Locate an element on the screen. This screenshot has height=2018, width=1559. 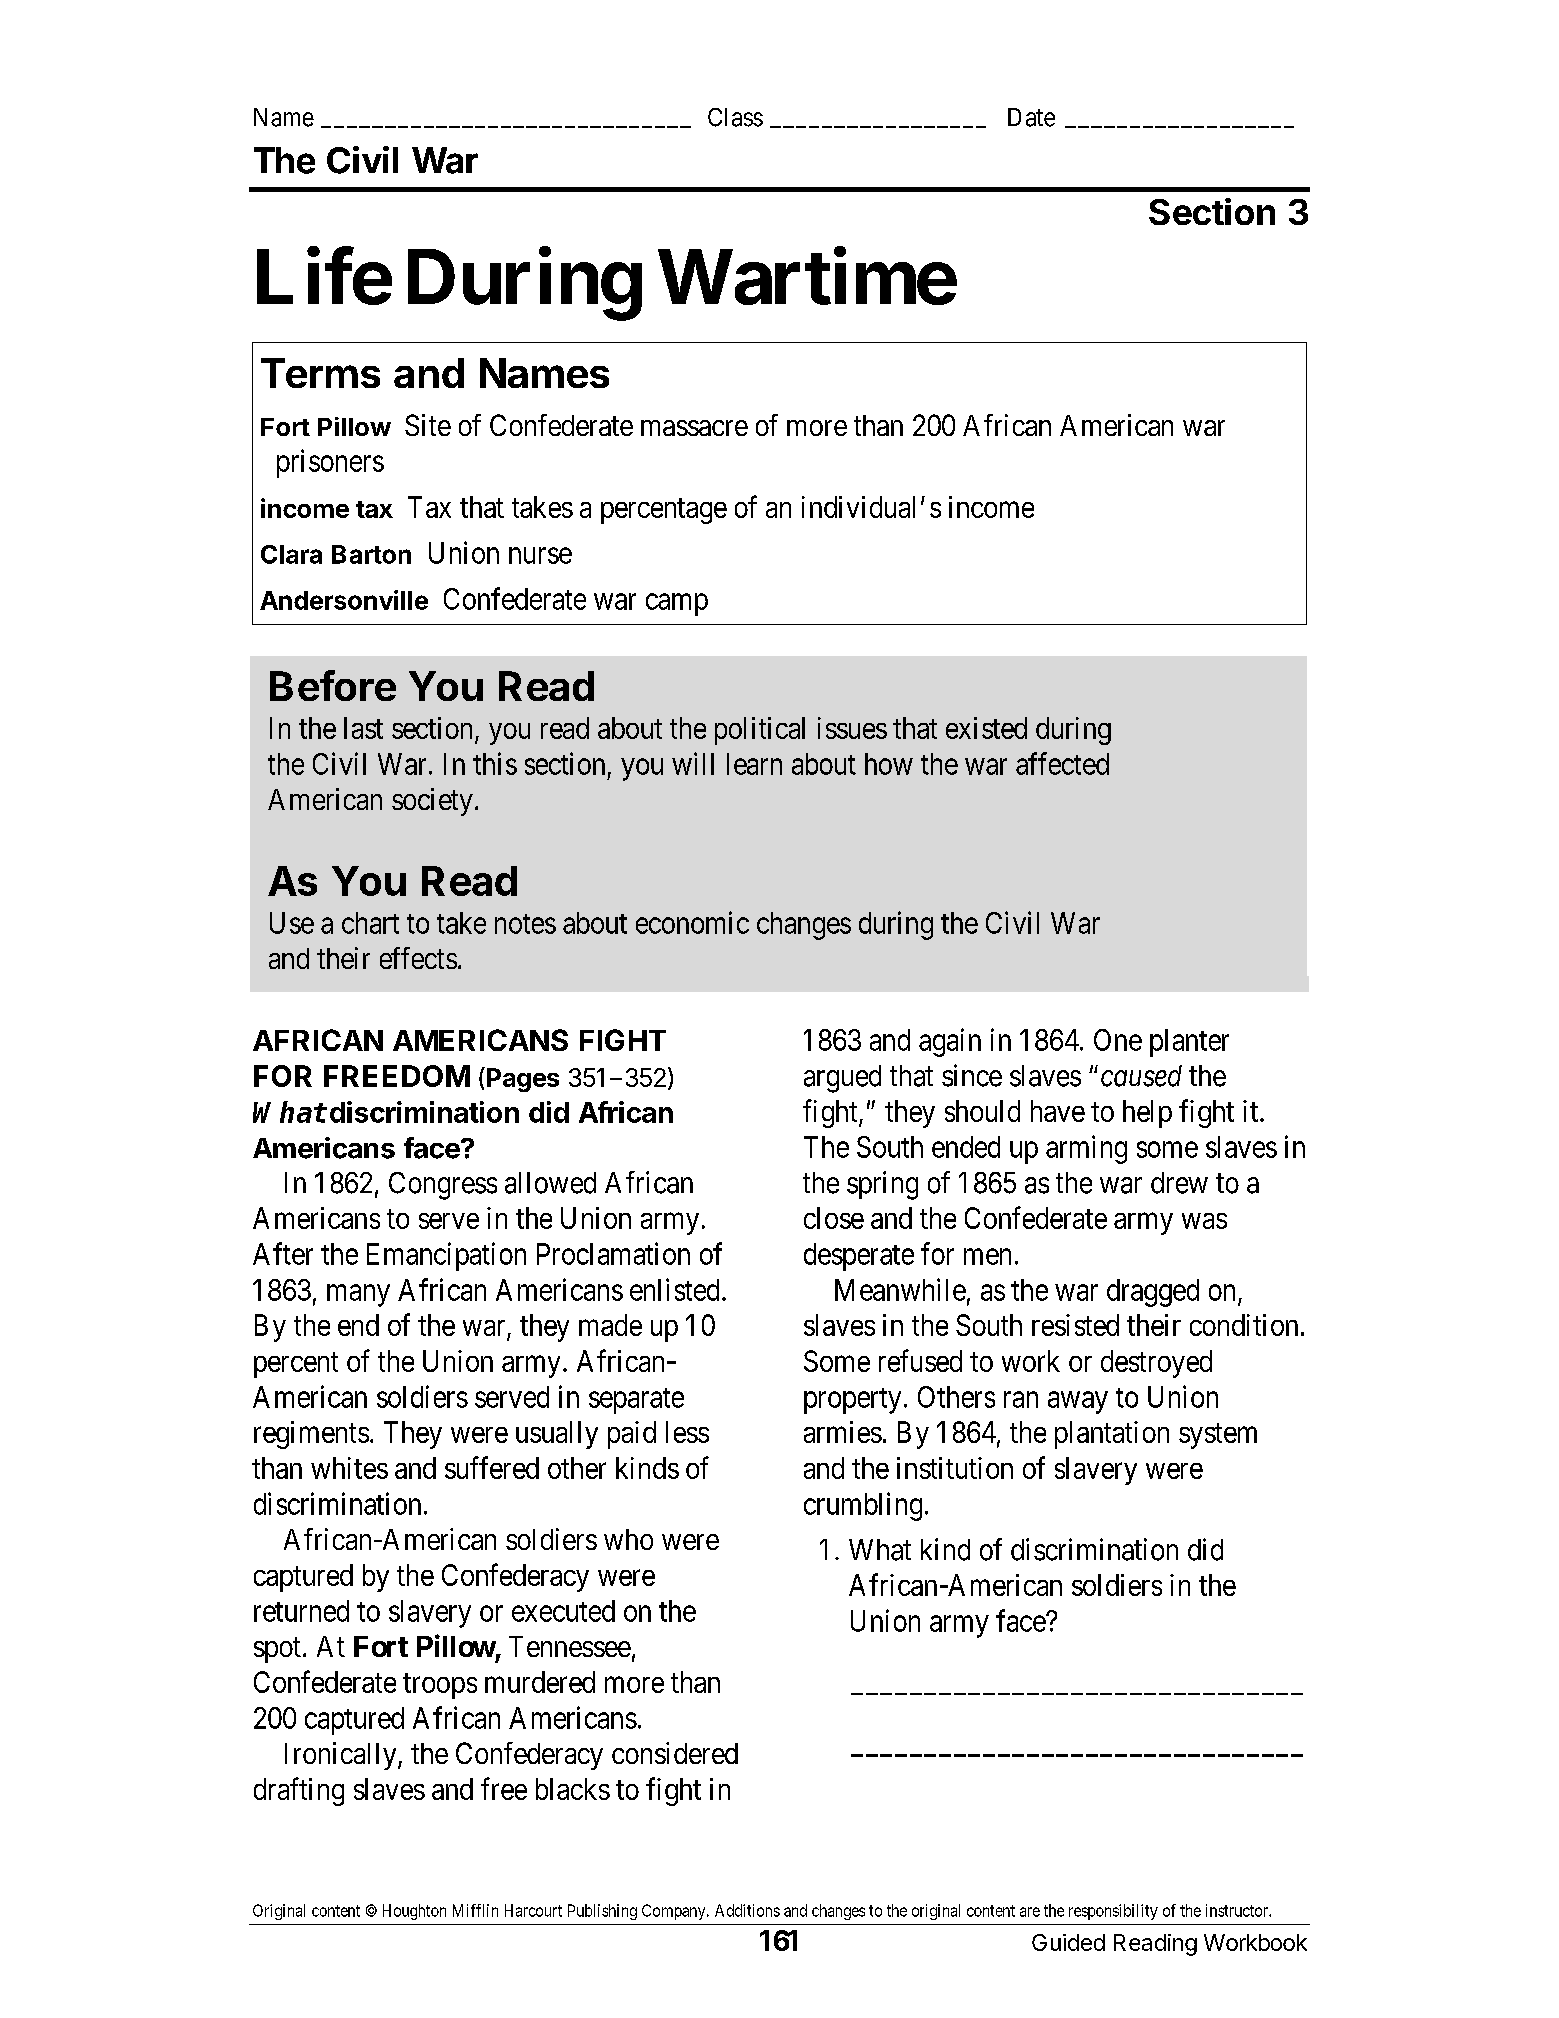
camp is located at coordinates (677, 604).
